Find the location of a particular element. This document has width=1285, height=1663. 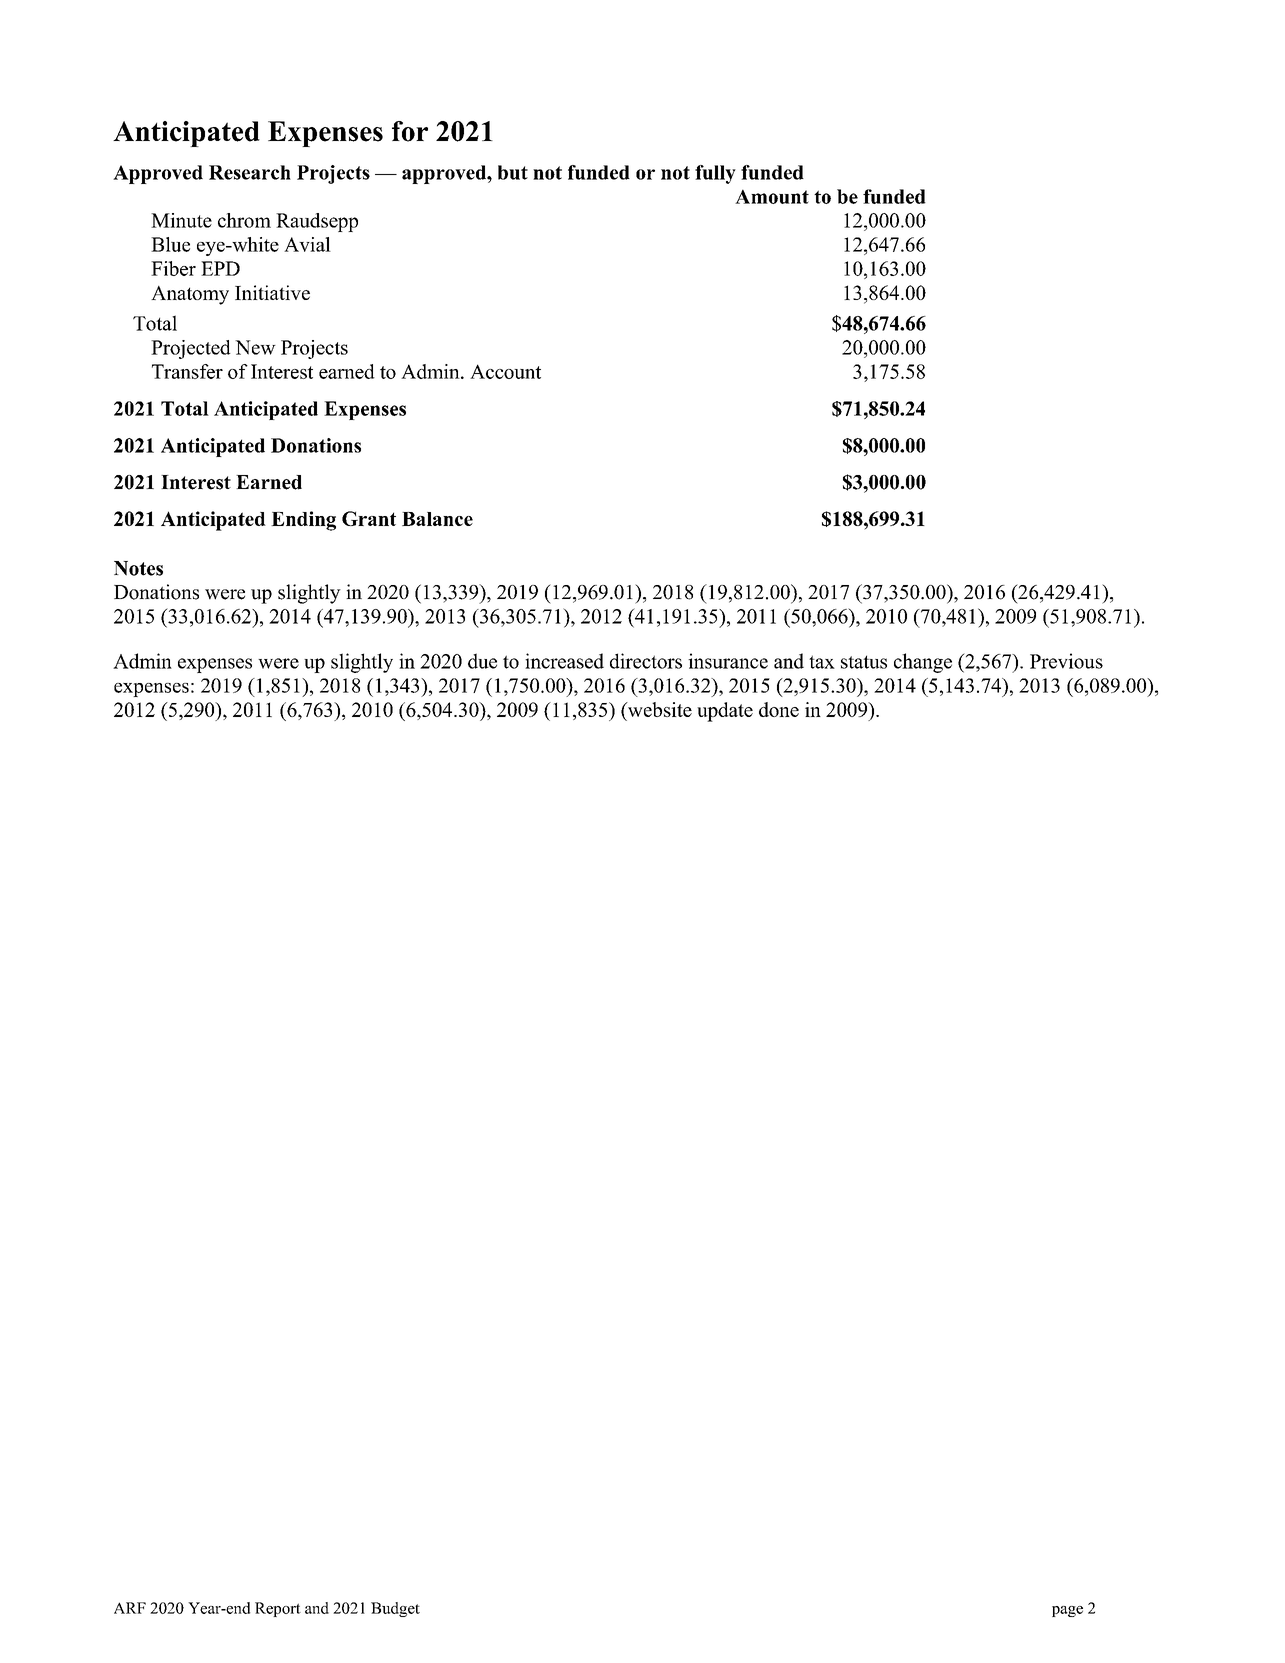

due is located at coordinates (482, 661).
